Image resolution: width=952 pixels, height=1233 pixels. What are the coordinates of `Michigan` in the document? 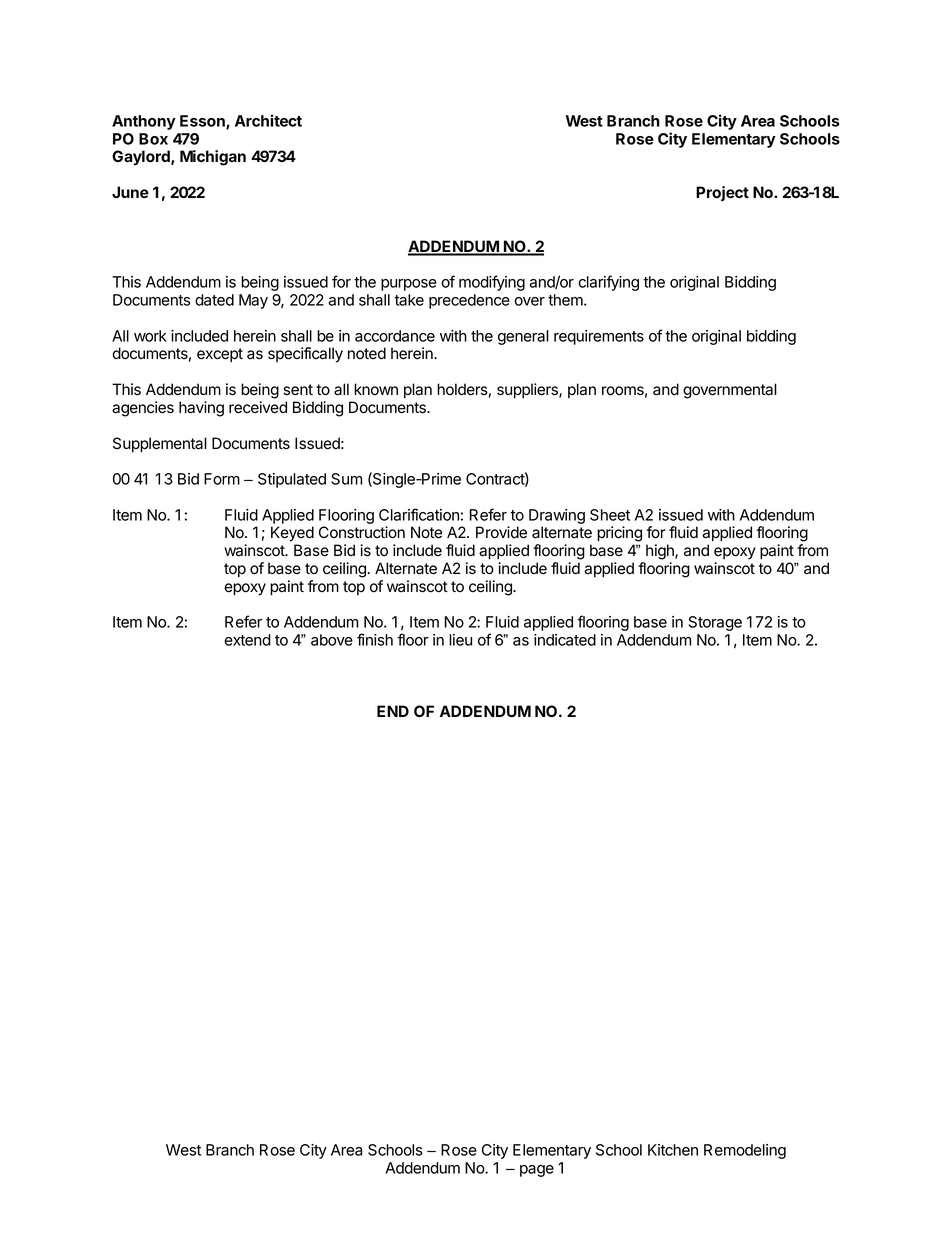 It's located at (213, 158).
